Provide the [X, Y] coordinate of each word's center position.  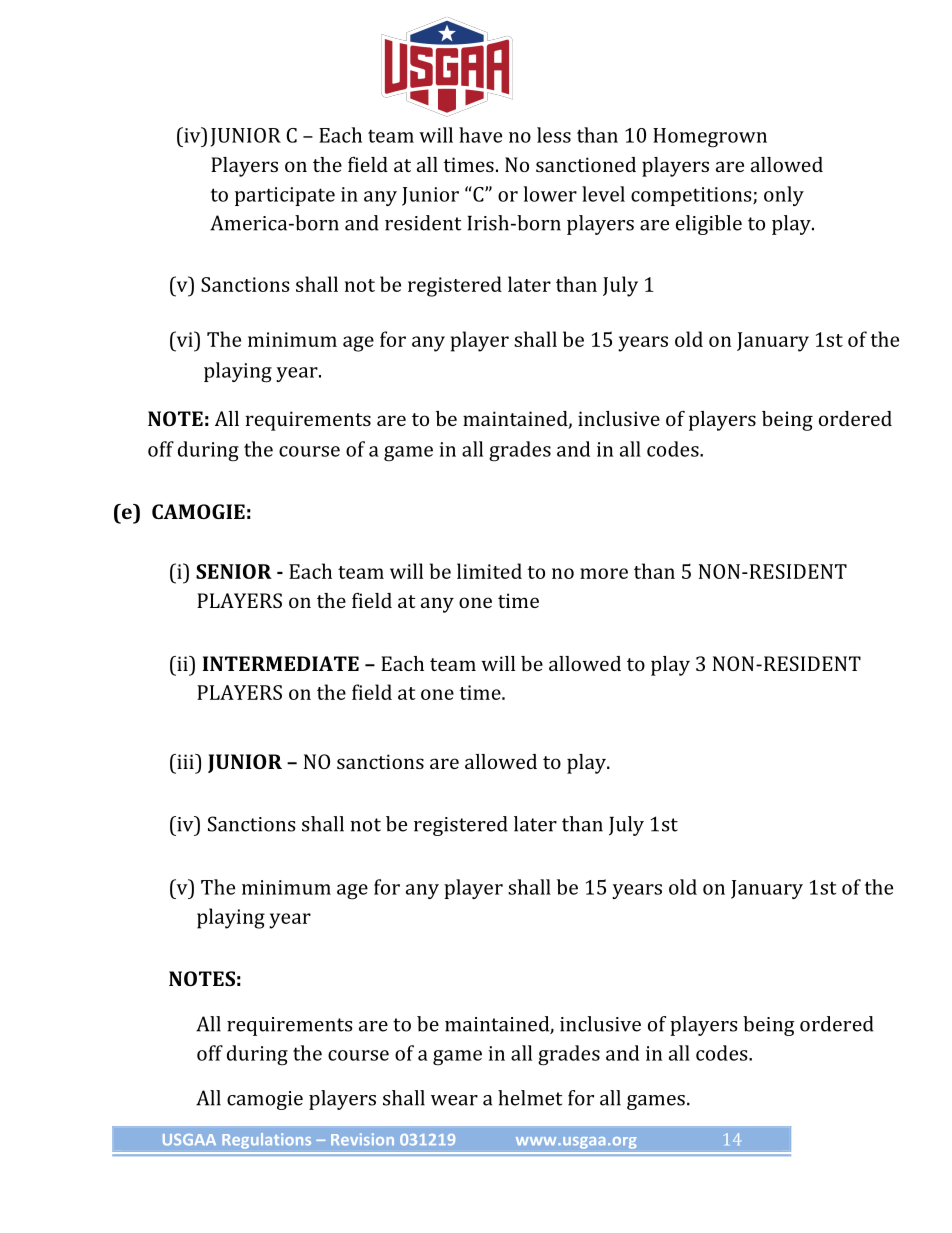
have [480, 135]
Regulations [266, 1141]
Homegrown [710, 138]
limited [489, 571]
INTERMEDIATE [281, 663]
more [604, 573]
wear [454, 1100]
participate [285, 196]
